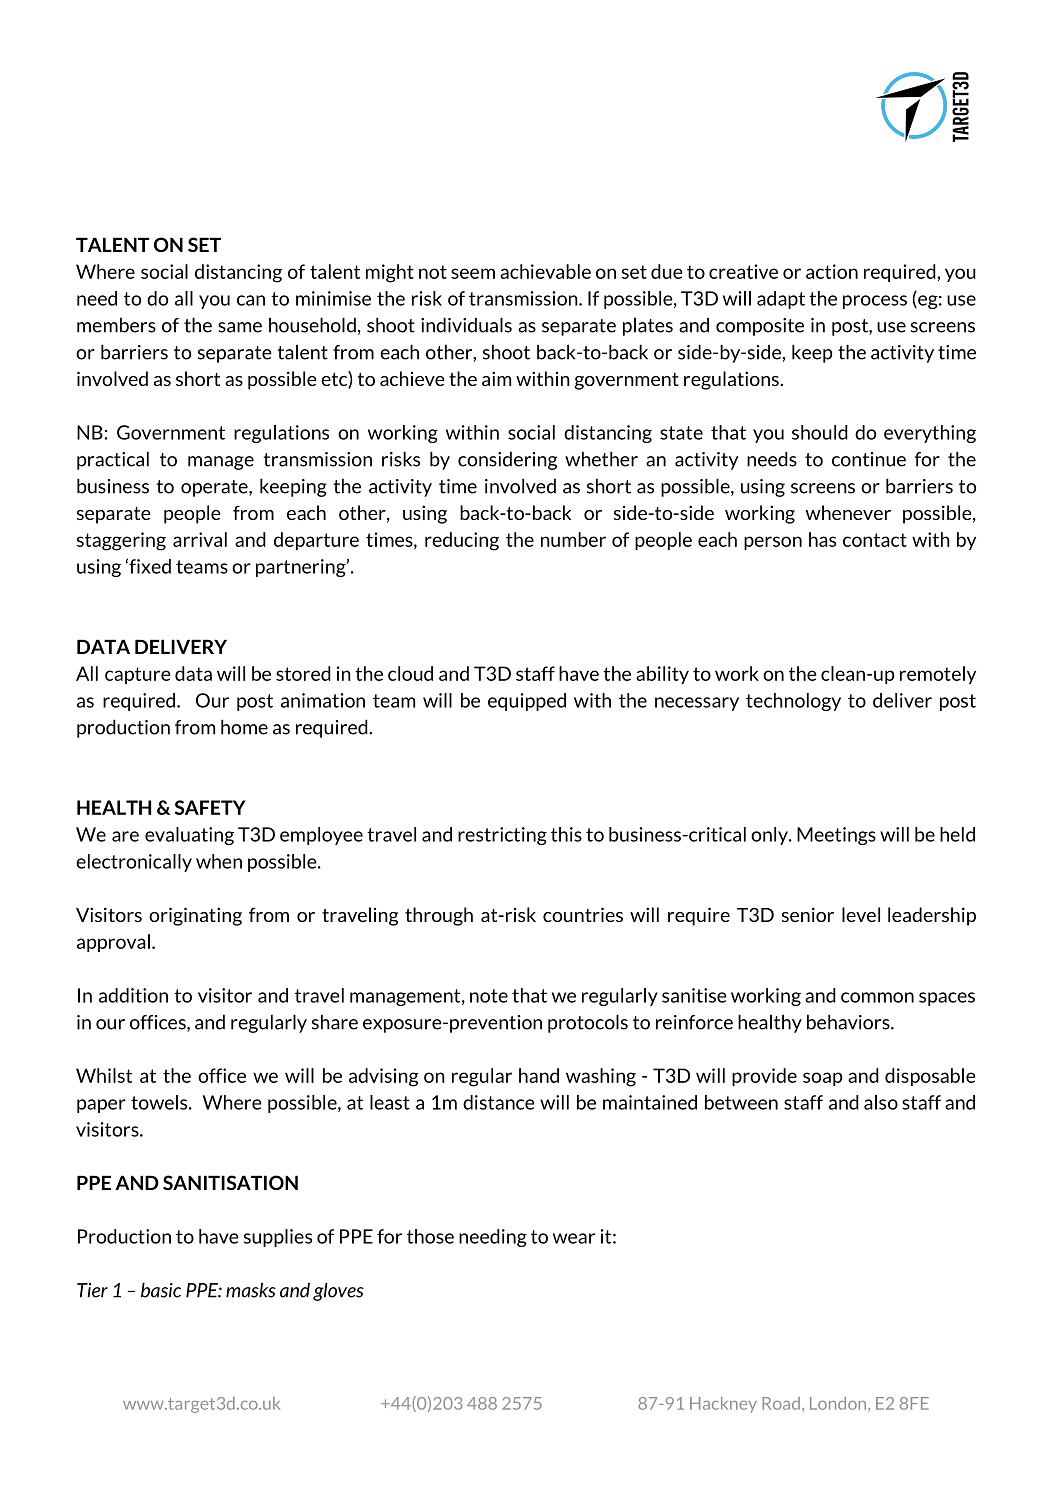 The height and width of the image is (1505, 1064). I want to click on Hackney, so click(723, 1405).
